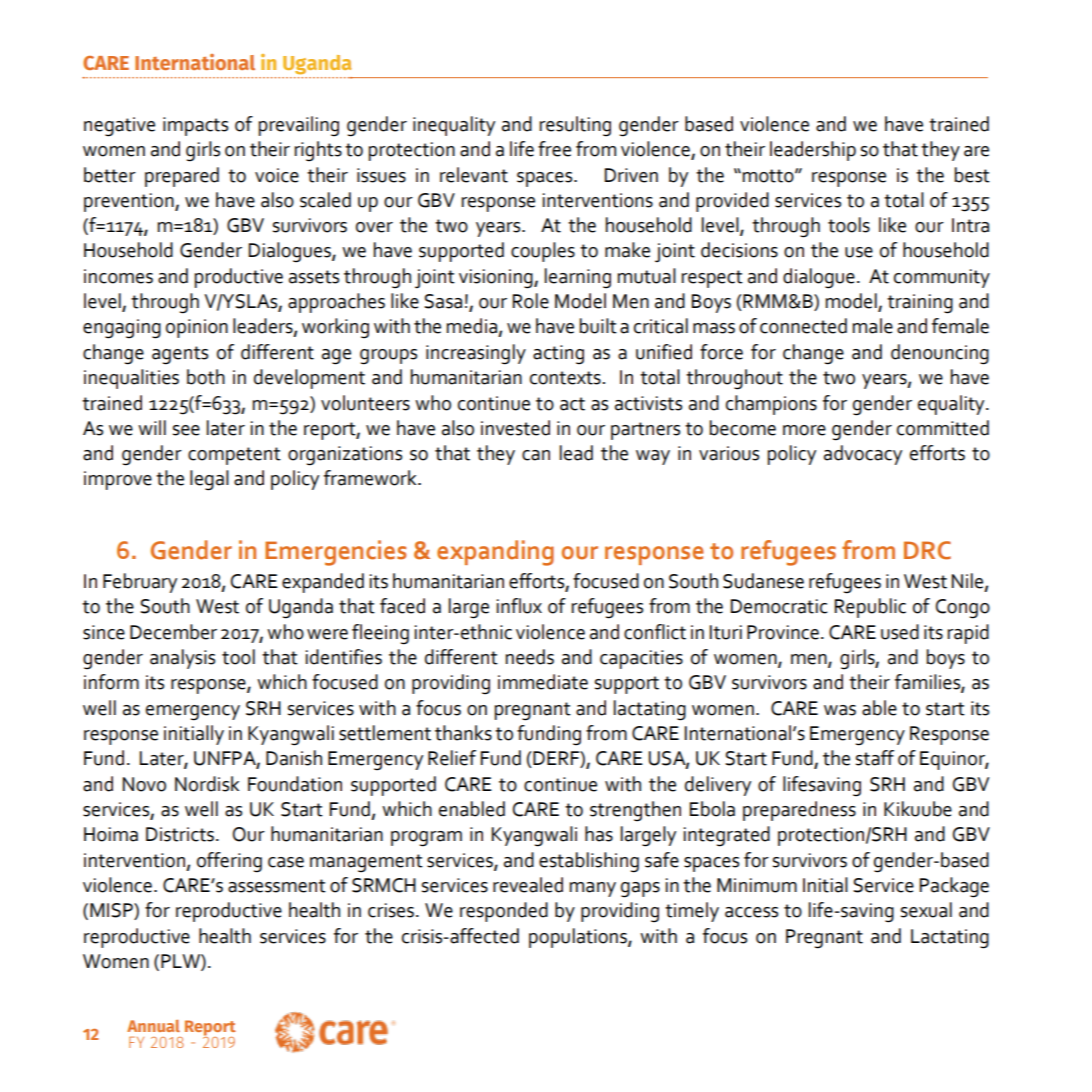 The height and width of the screenshot is (1092, 1092). I want to click on sexual, so click(926, 910).
